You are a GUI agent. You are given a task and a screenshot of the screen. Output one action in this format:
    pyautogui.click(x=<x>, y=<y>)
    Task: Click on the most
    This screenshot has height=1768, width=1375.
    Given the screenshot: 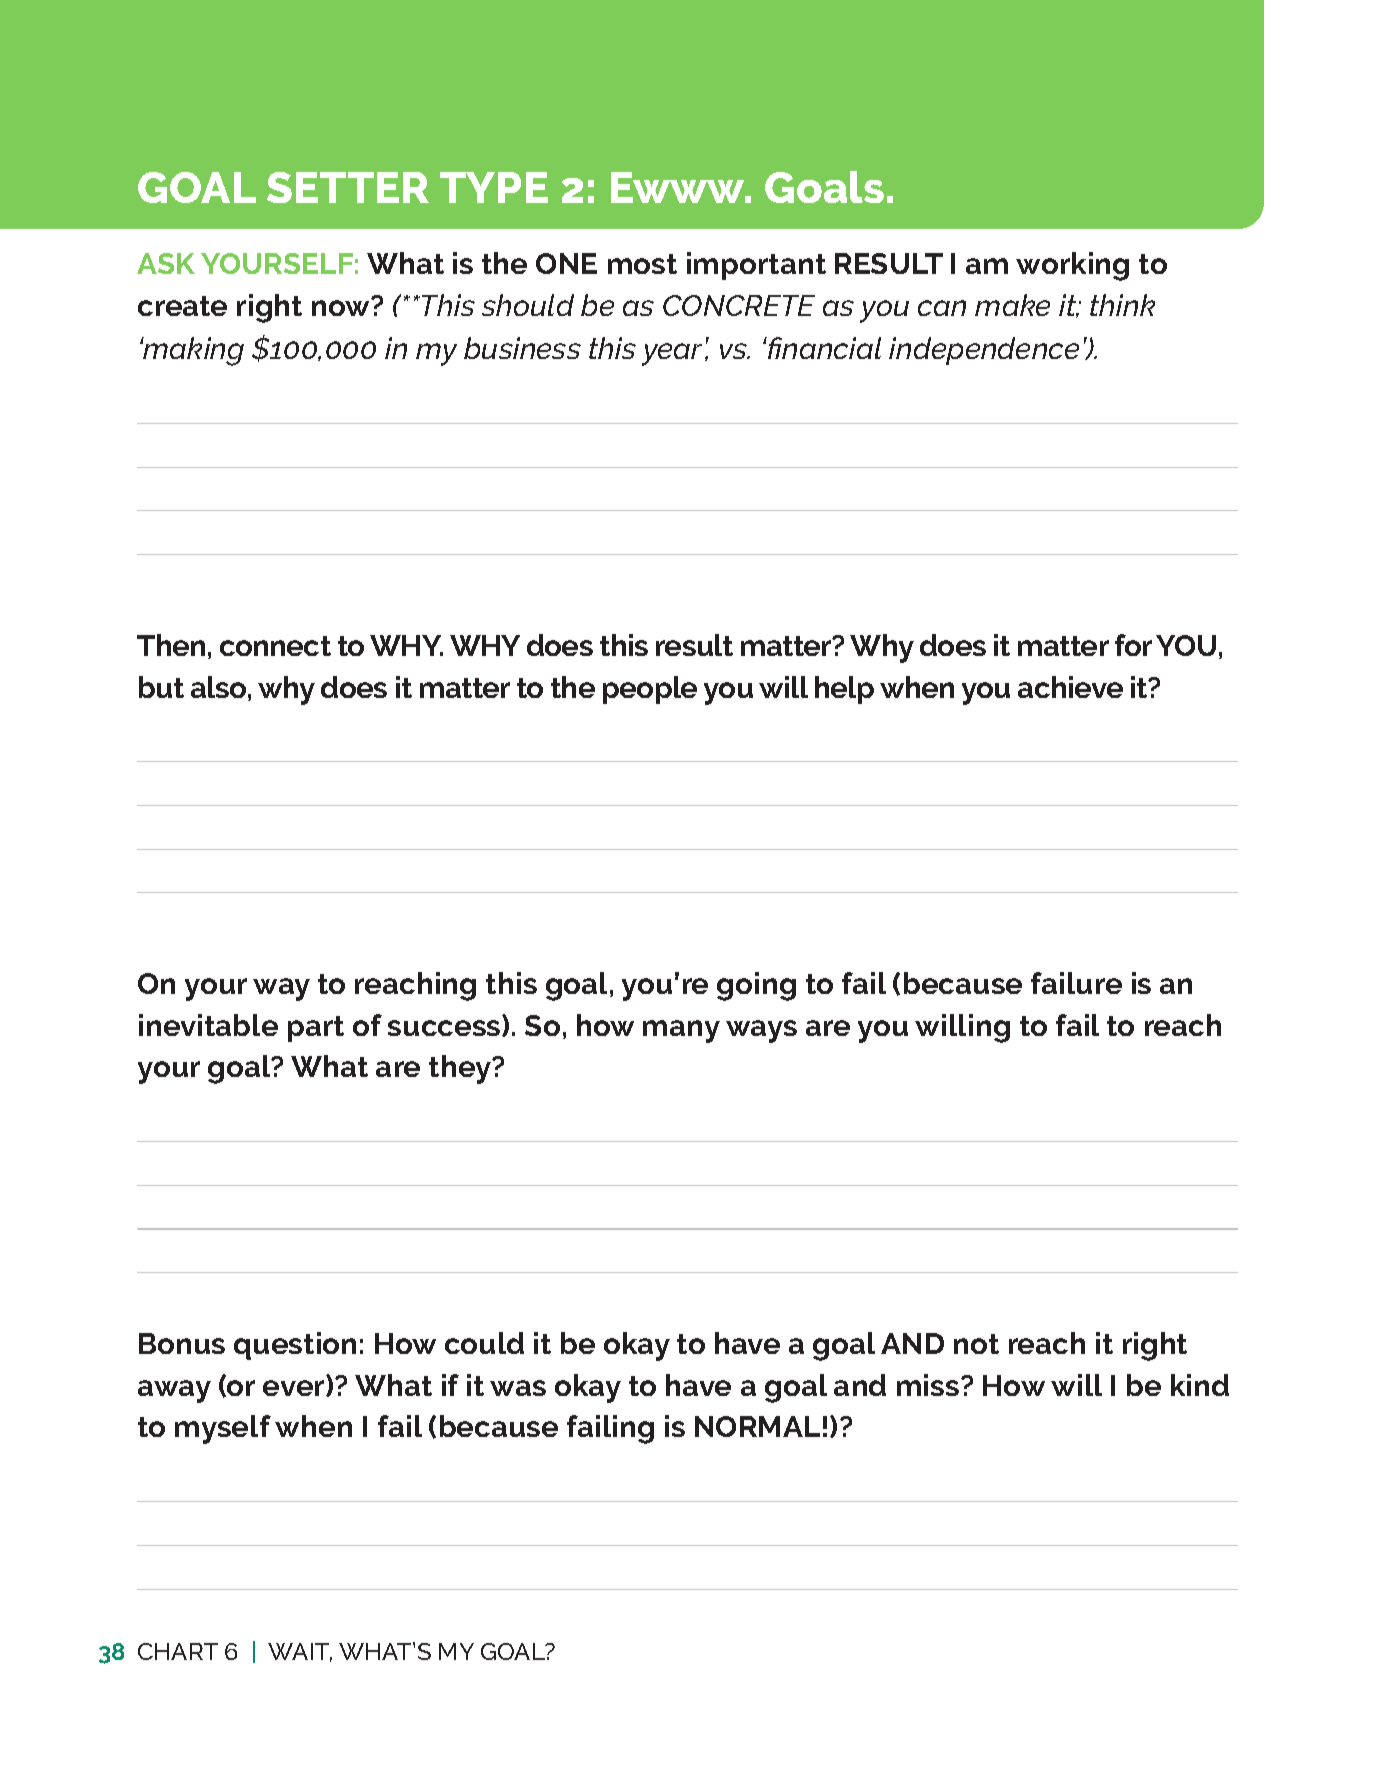 What is the action you would take?
    pyautogui.click(x=642, y=264)
